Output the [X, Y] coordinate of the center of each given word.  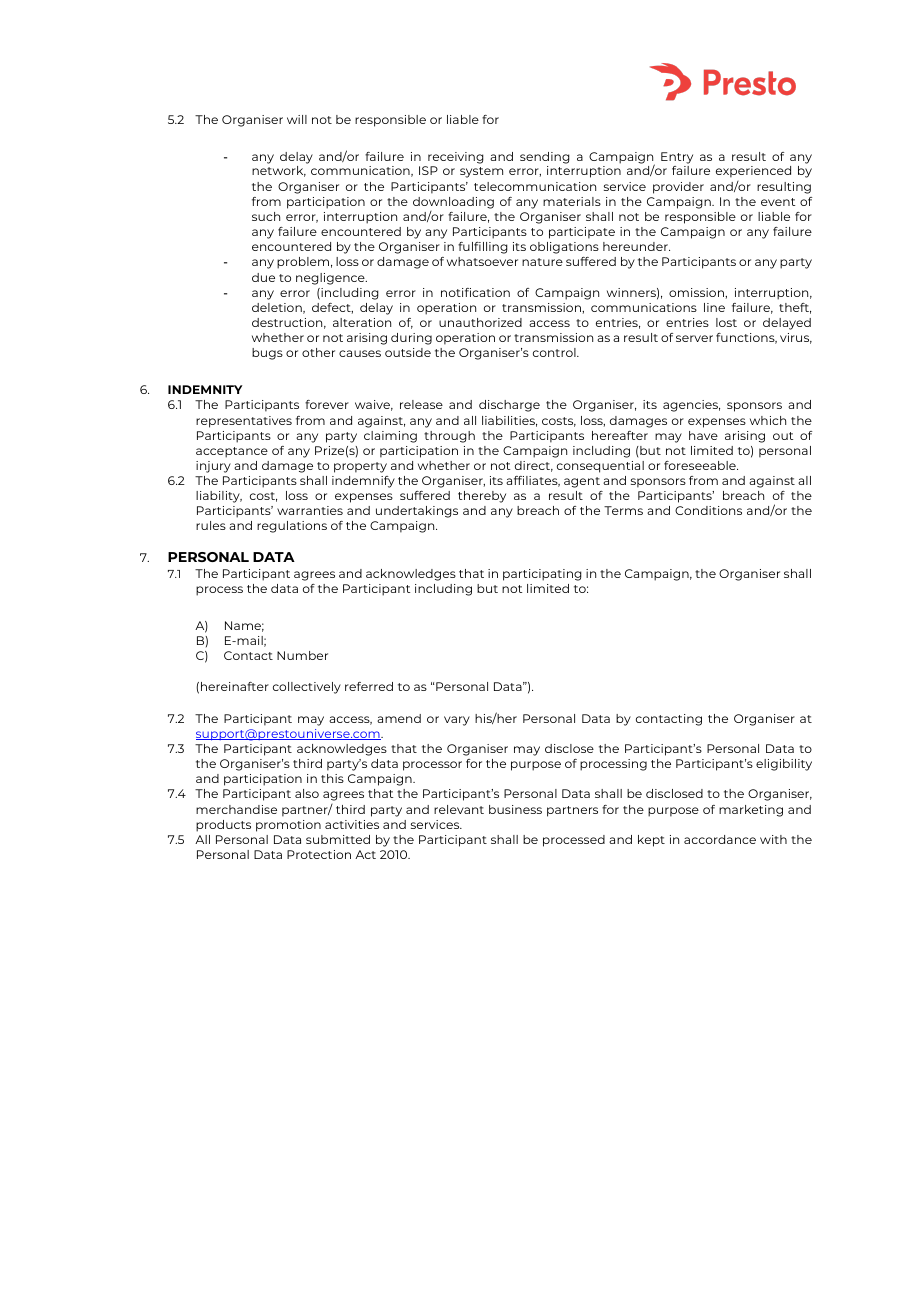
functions [746, 338]
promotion [288, 826]
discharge [509, 406]
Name [244, 626]
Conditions [708, 510]
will [297, 119]
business [515, 809]
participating [542, 575]
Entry [677, 158]
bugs [267, 354]
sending [545, 158]
